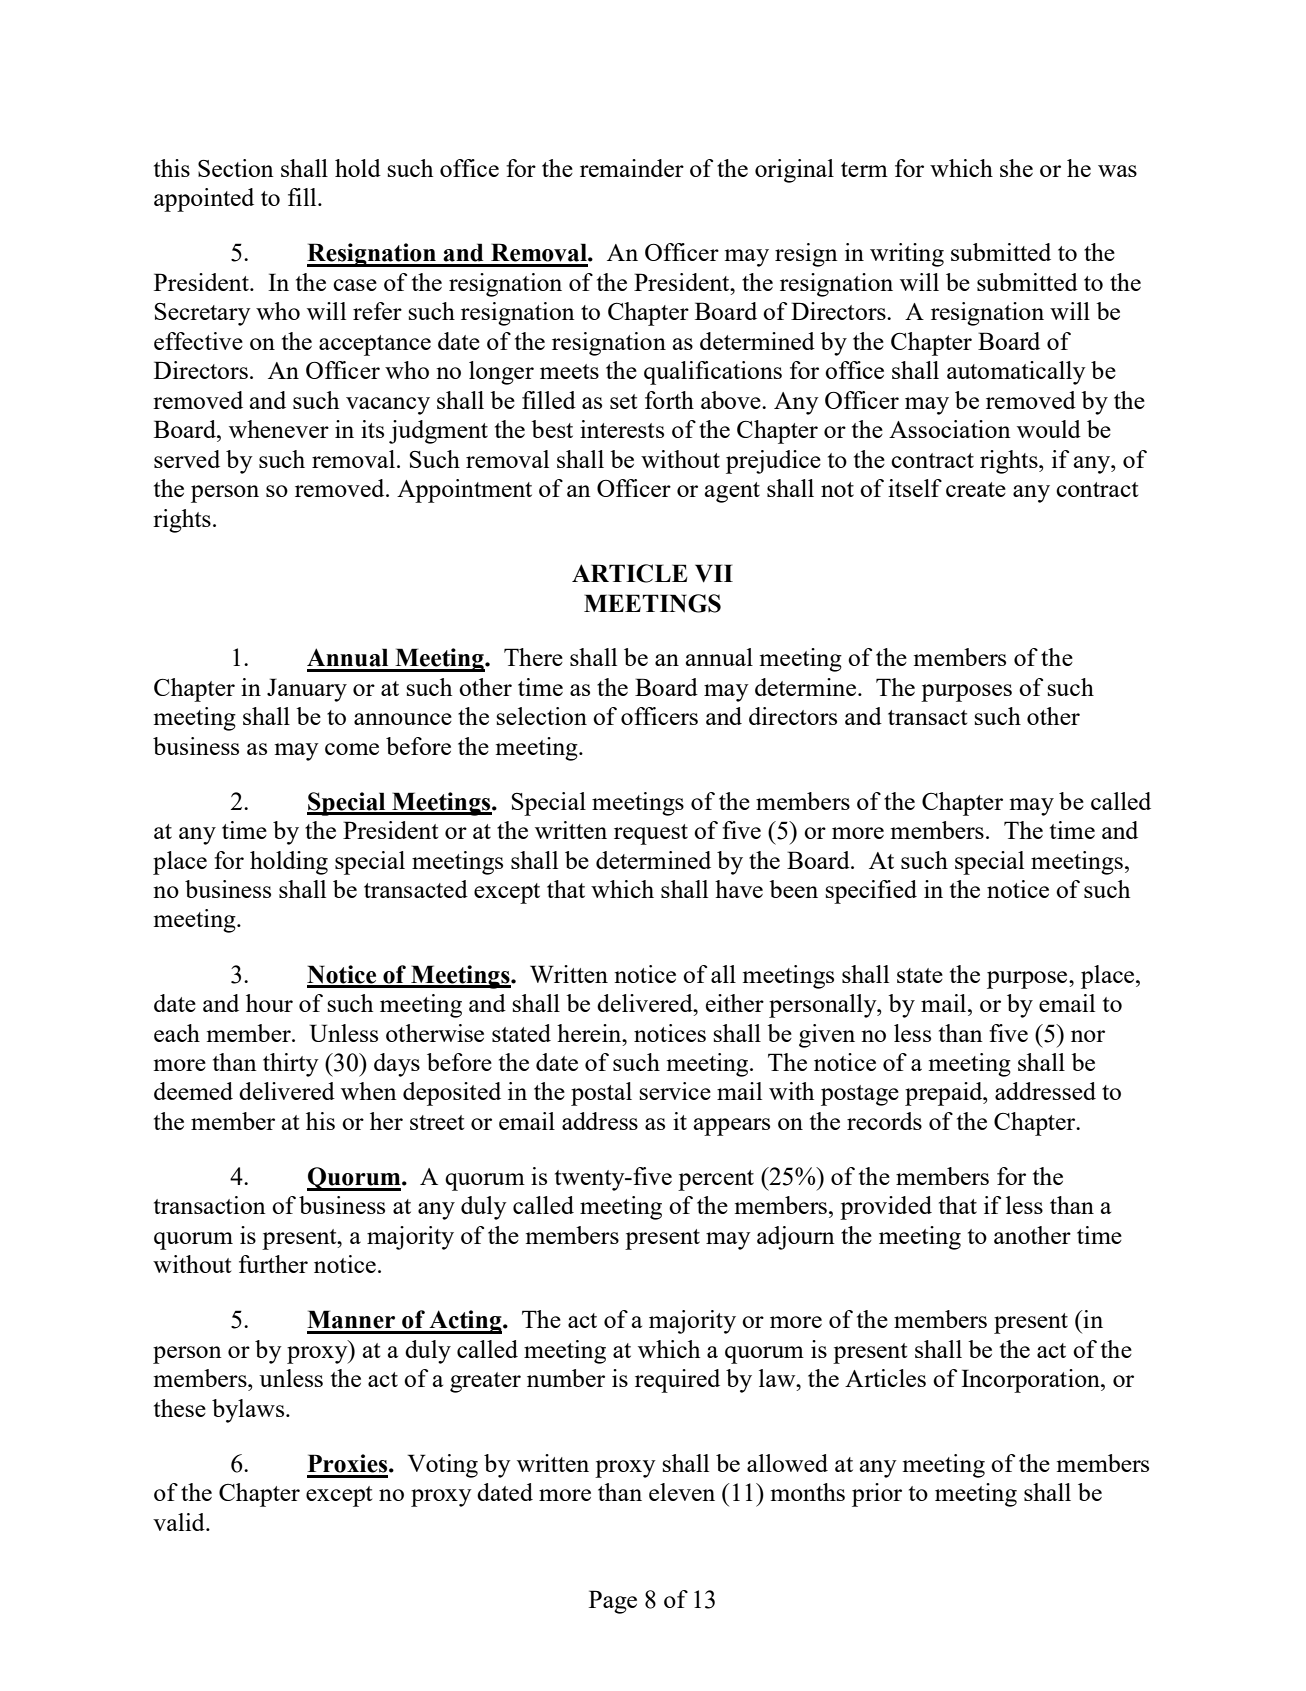 The height and width of the image is (1691, 1306). Describe the element at coordinates (886, 1208) in the image. I see `provided` at that location.
